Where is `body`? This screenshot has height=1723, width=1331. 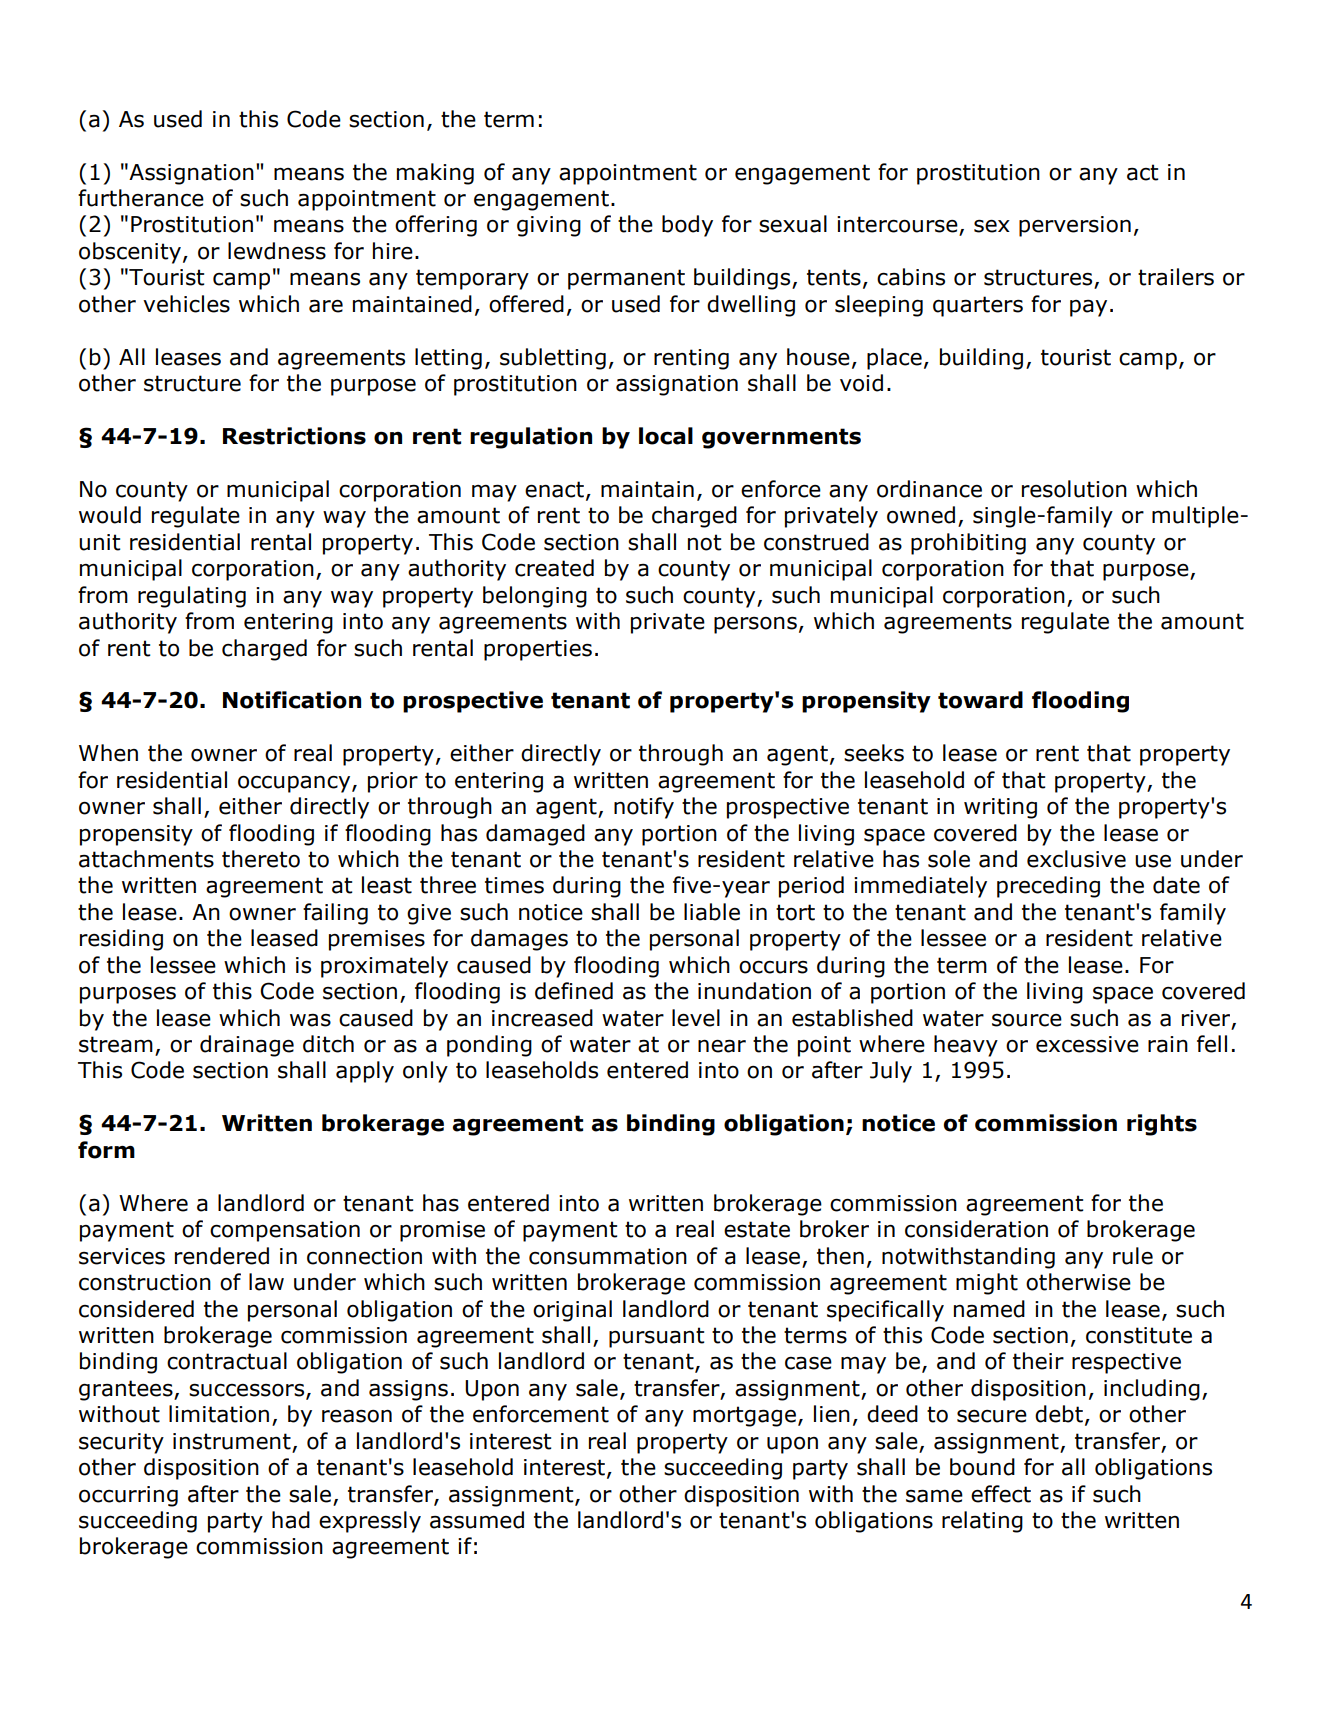
body is located at coordinates (687, 226).
